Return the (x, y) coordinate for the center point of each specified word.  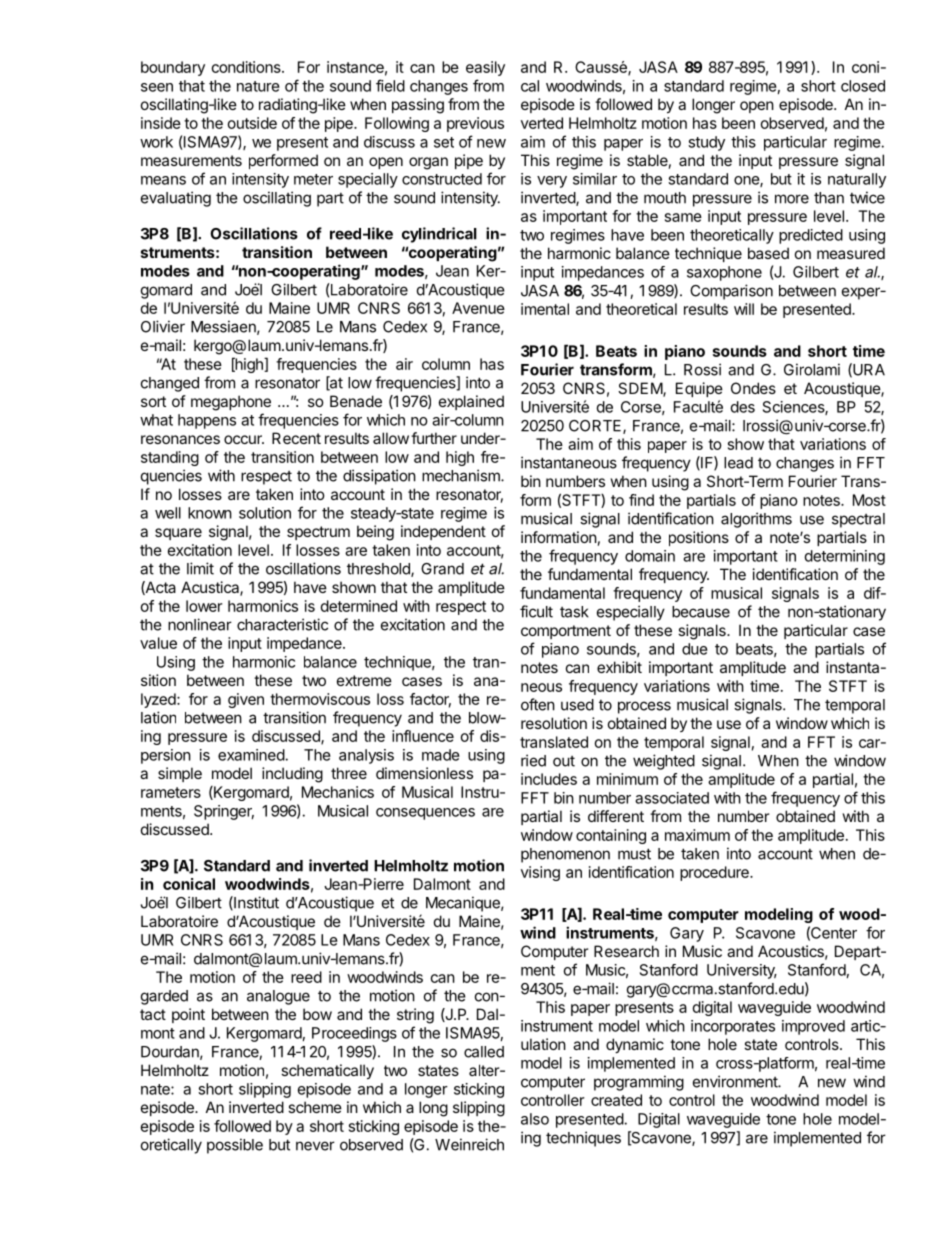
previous (475, 124)
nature (258, 86)
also (535, 1119)
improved (813, 1027)
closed (863, 86)
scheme (315, 1107)
